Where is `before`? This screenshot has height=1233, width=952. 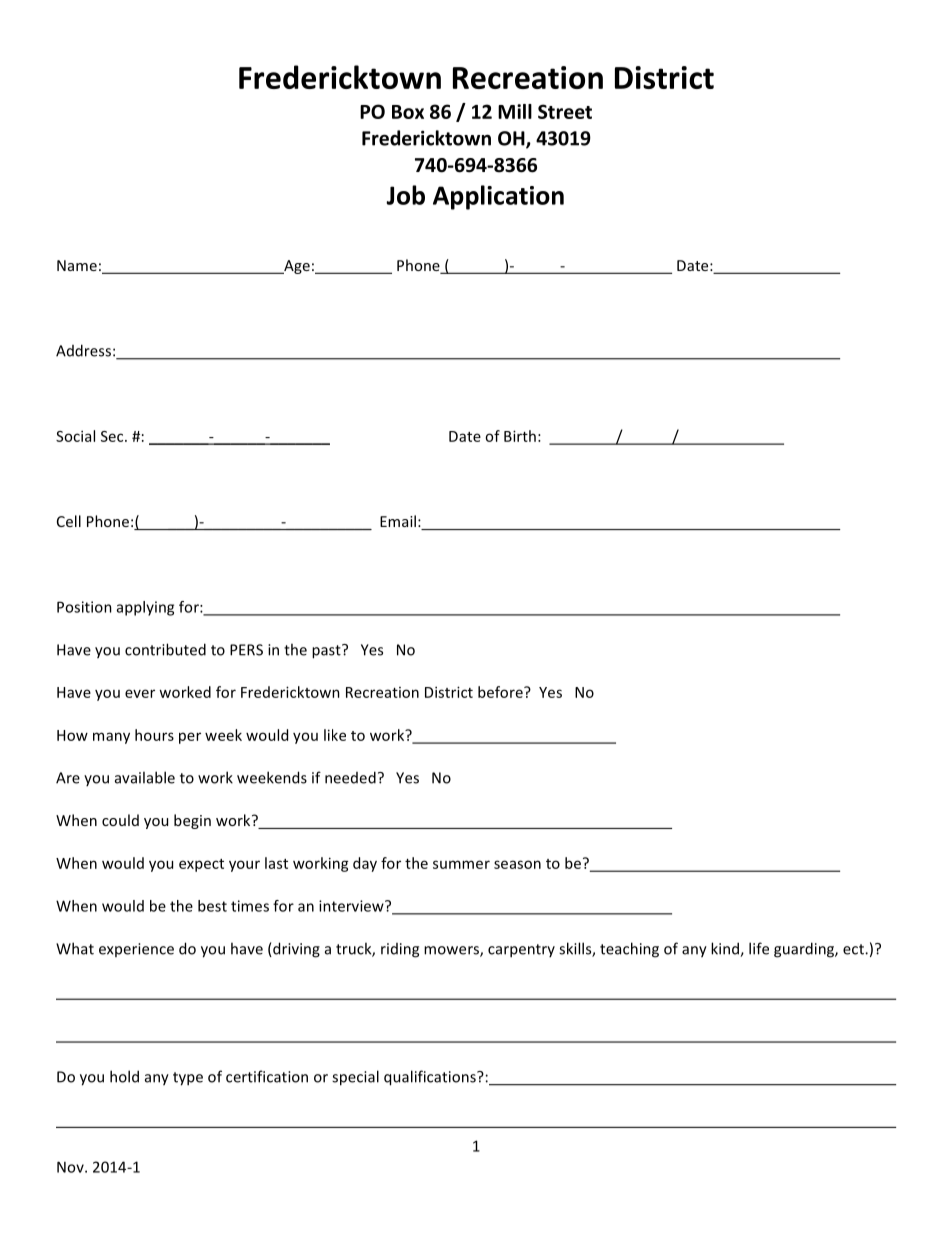 before is located at coordinates (501, 692).
